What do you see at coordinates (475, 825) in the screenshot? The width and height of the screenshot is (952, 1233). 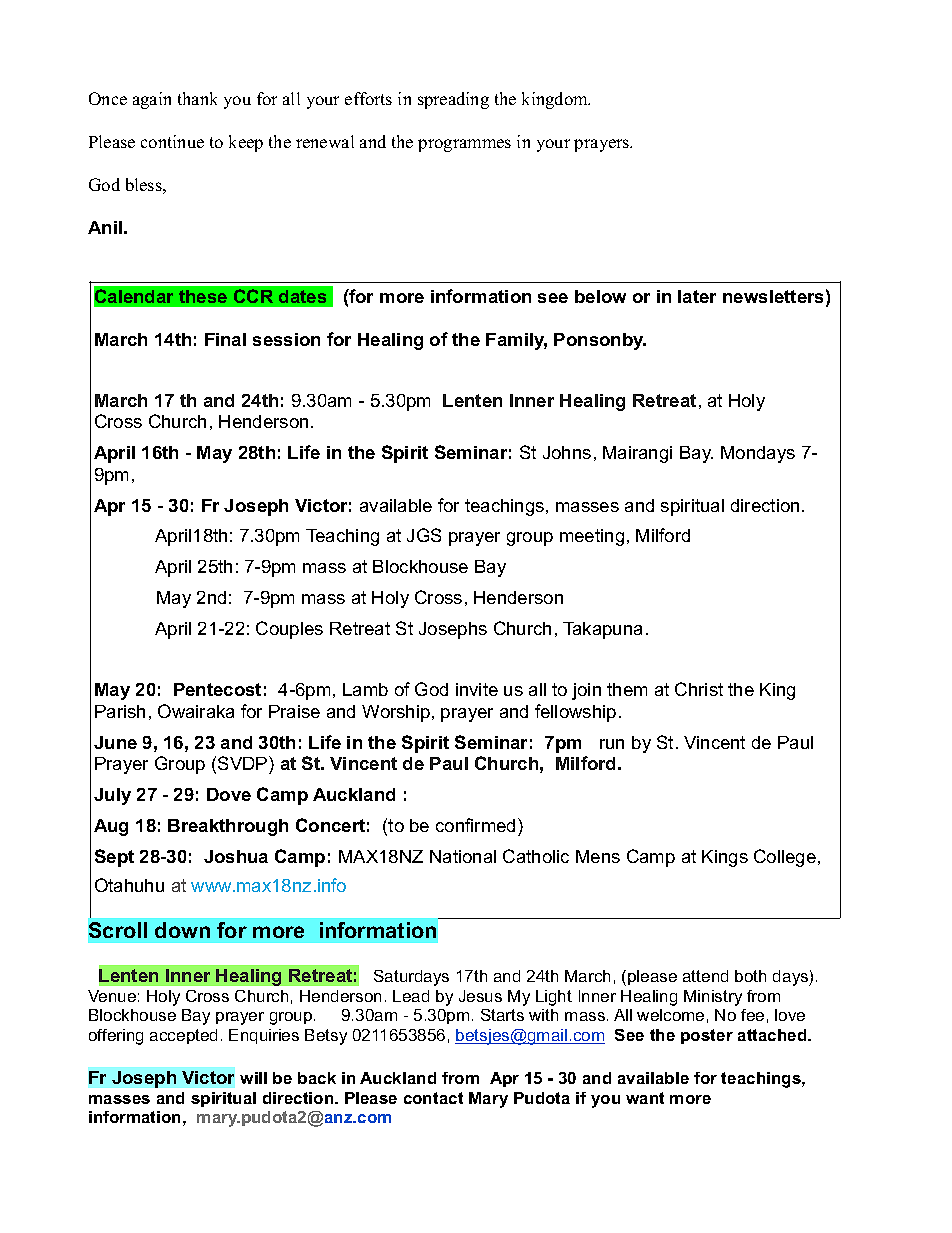 I see `confirmed` at bounding box center [475, 825].
